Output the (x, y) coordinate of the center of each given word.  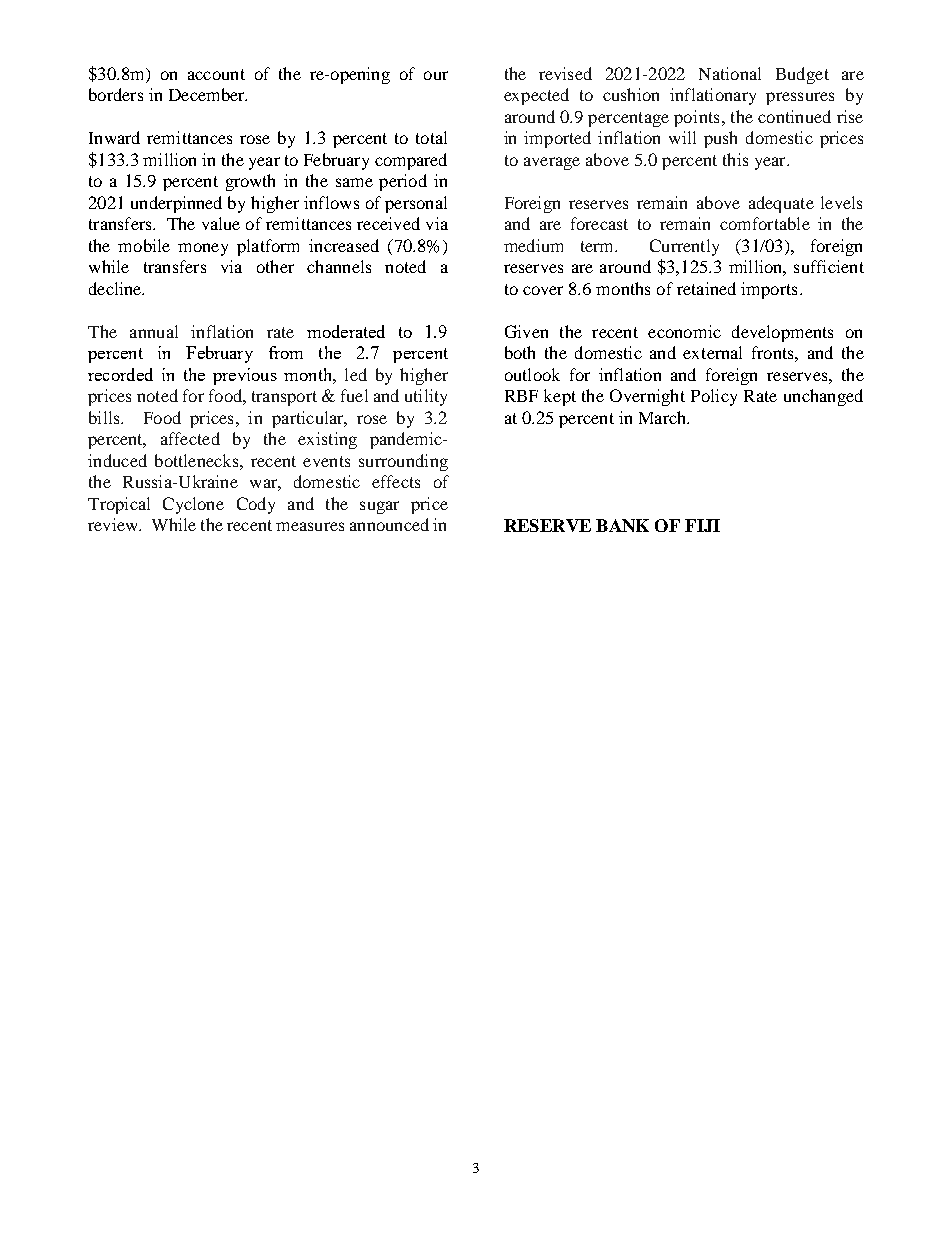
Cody (256, 505)
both (520, 352)
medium (533, 245)
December (208, 94)
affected (190, 438)
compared (411, 161)
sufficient (829, 266)
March (664, 417)
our (436, 75)
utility (426, 397)
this (735, 159)
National (730, 73)
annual (154, 331)
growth (250, 182)
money (203, 249)
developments (782, 333)
